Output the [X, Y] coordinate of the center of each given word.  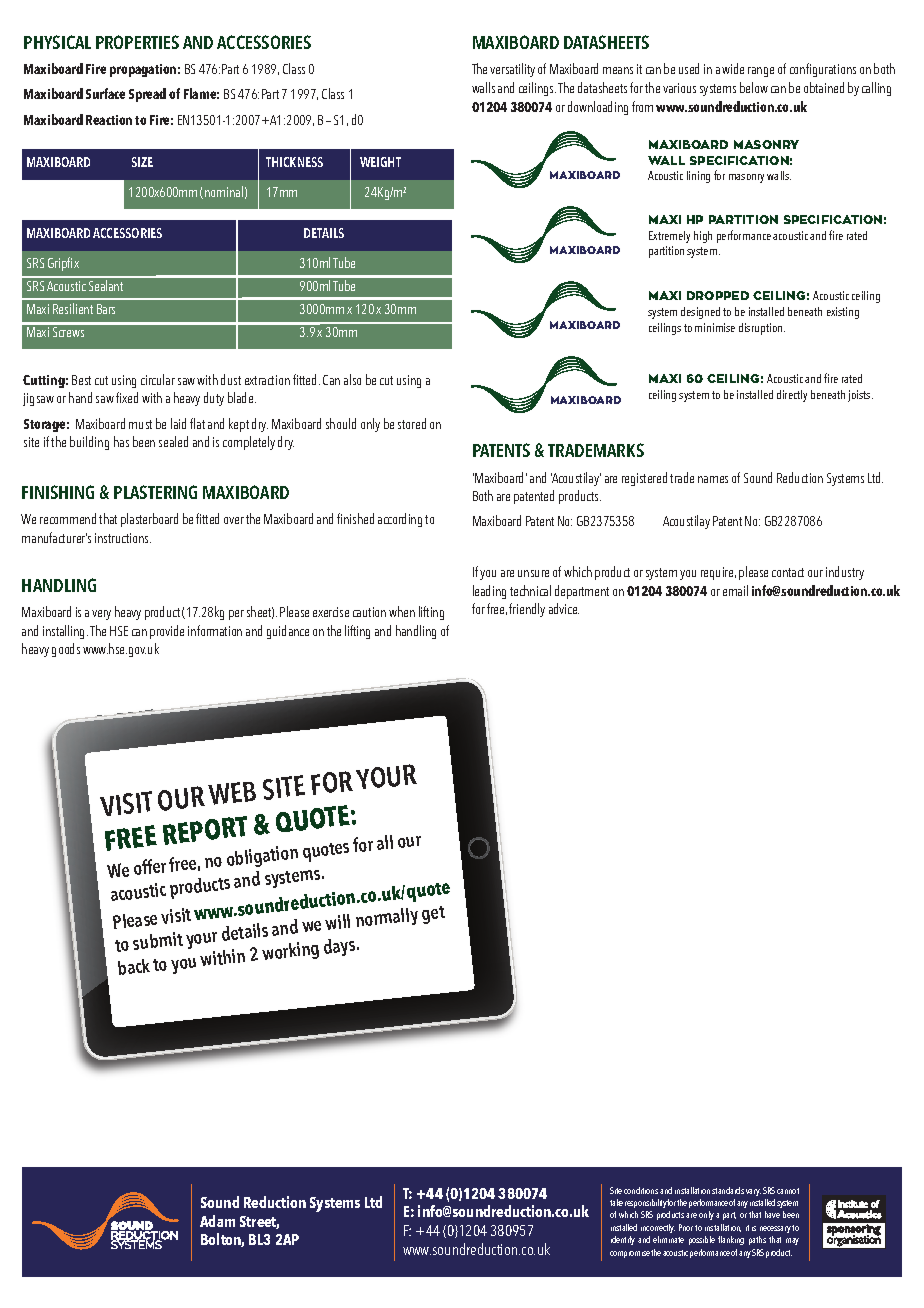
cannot [788, 1191]
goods [66, 650]
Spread [147, 95]
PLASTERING [155, 492]
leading [489, 592]
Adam [217, 1221]
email [735, 590]
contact [788, 572]
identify [623, 1240]
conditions [641, 1190]
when [402, 611]
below [754, 87]
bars [106, 309]
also [352, 379]
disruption [762, 329]
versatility [512, 70]
